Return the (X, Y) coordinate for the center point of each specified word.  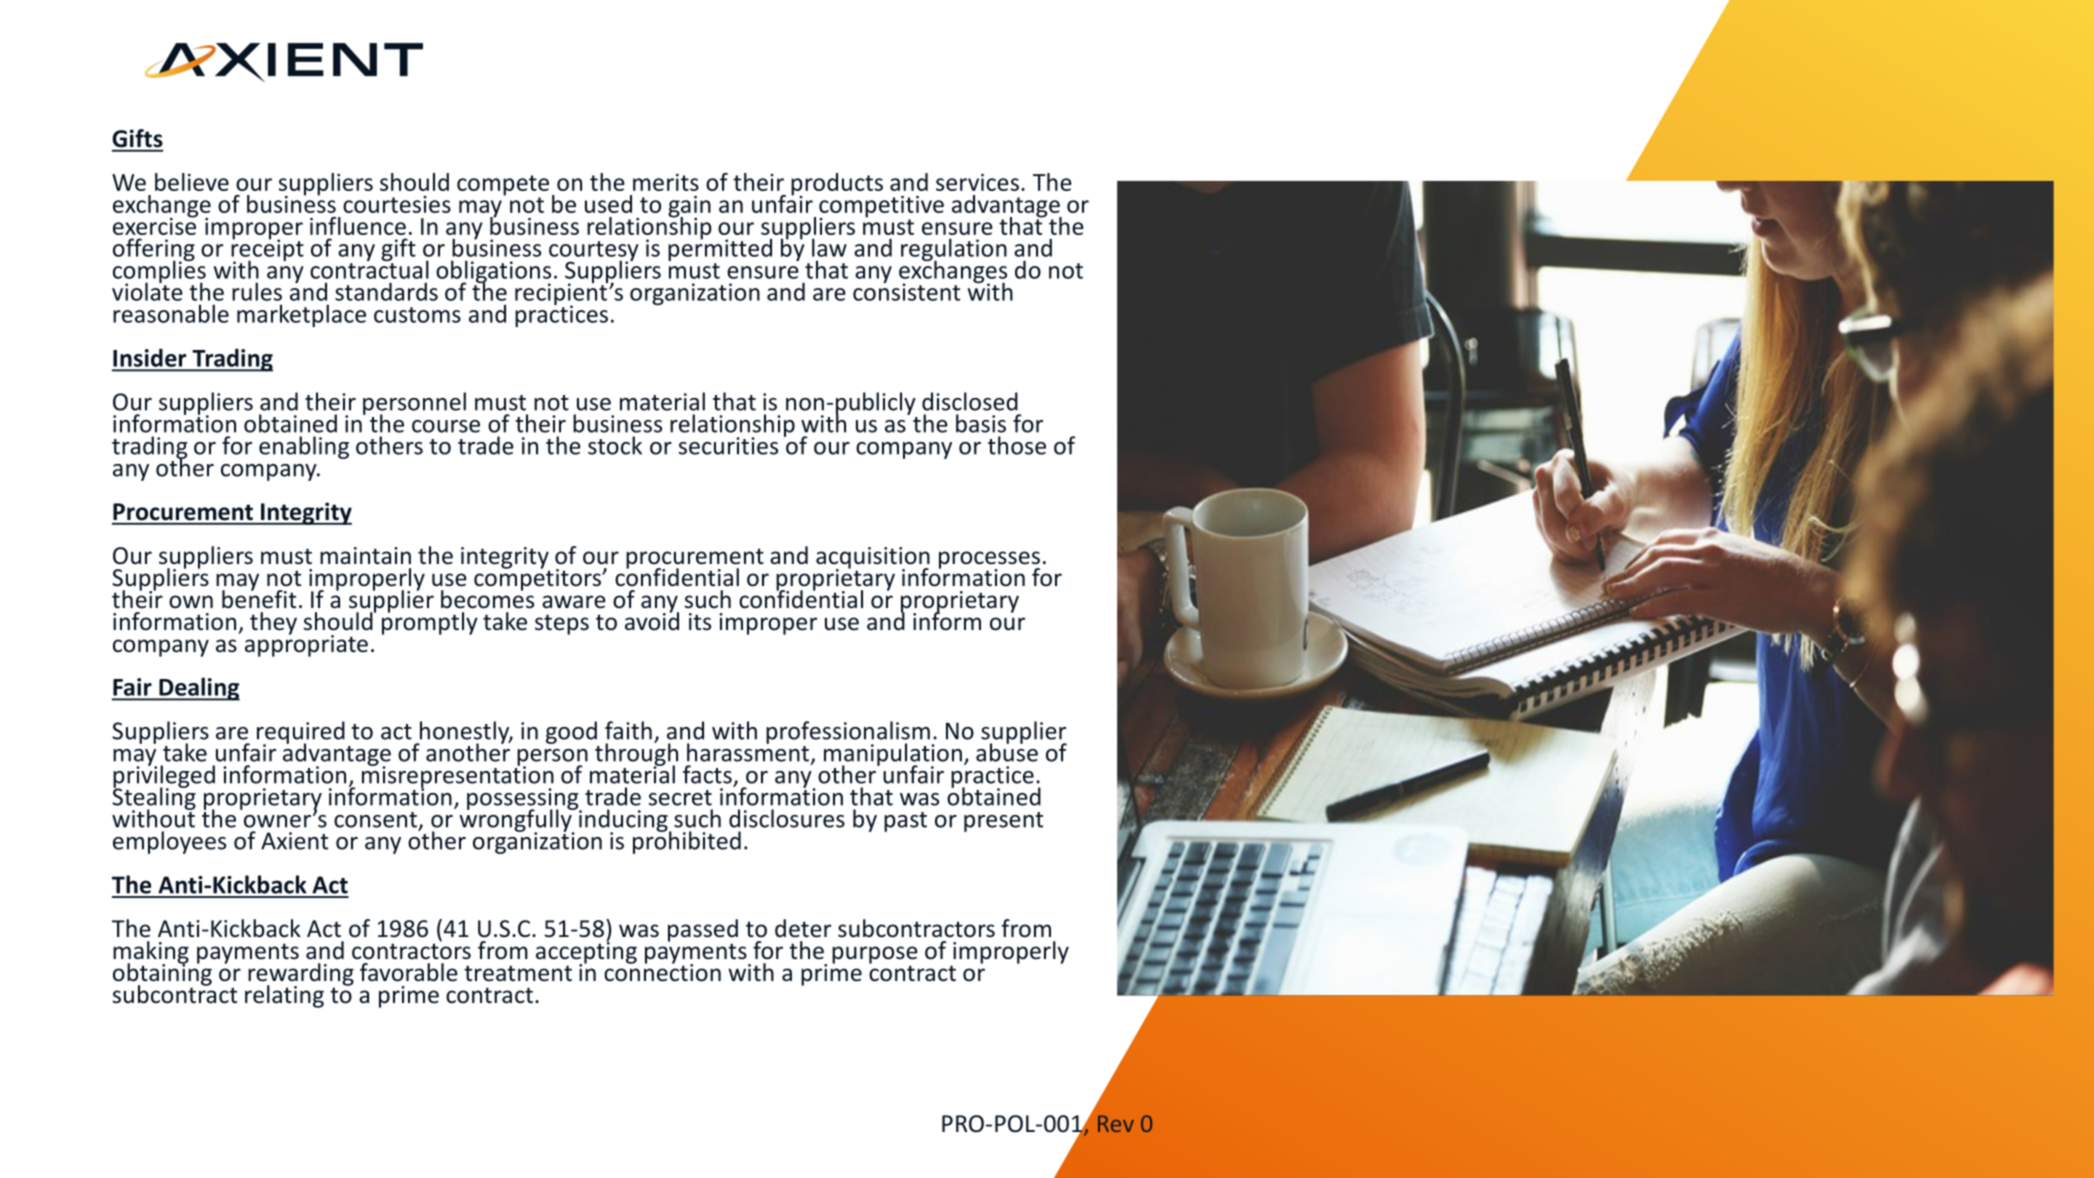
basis (981, 423)
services (977, 182)
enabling (304, 447)
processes (989, 561)
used (608, 204)
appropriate (306, 644)
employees (169, 842)
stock (615, 445)
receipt (267, 250)
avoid (652, 620)
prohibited (687, 841)
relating (284, 996)
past (905, 822)
